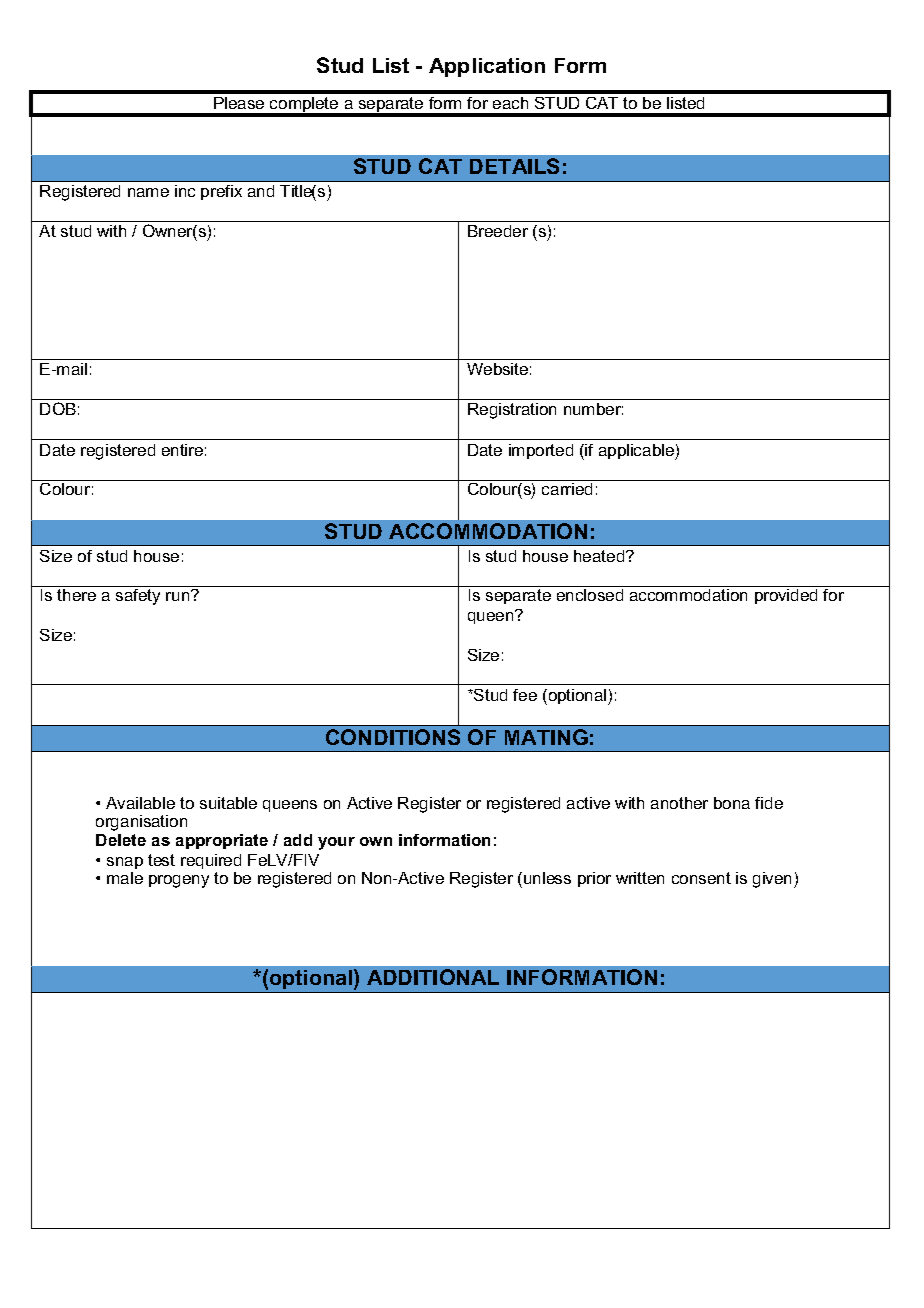  I want to click on progeny, so click(179, 881).
